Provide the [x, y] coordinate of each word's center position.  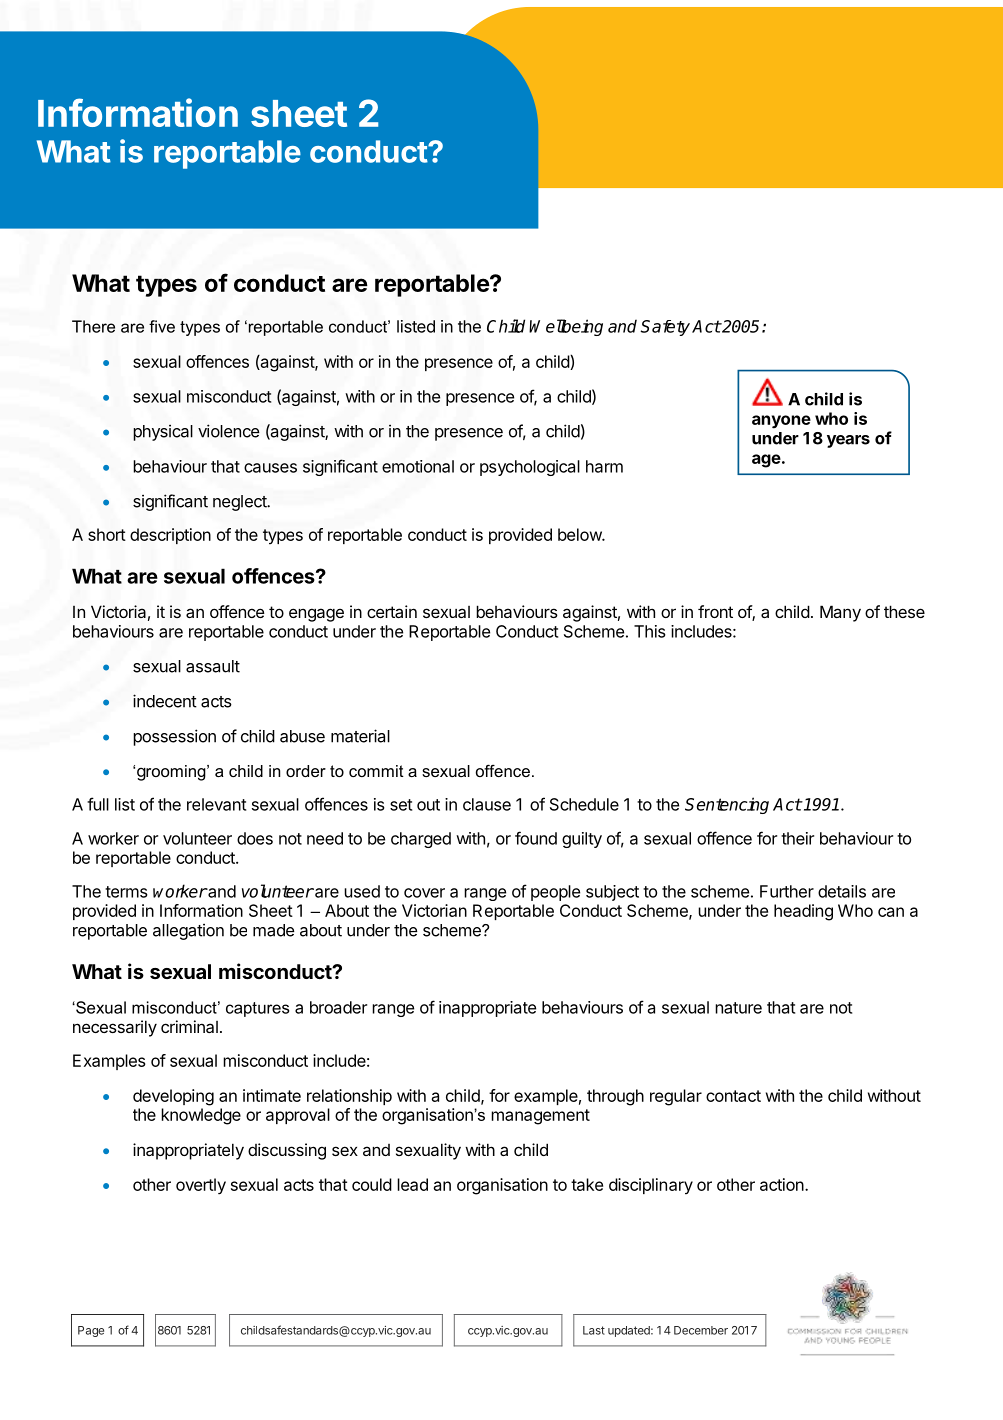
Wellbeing [566, 327]
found [536, 838]
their [797, 838]
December [701, 1330]
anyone [781, 422]
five [162, 326]
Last [594, 1330]
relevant [216, 804]
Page [91, 1331]
